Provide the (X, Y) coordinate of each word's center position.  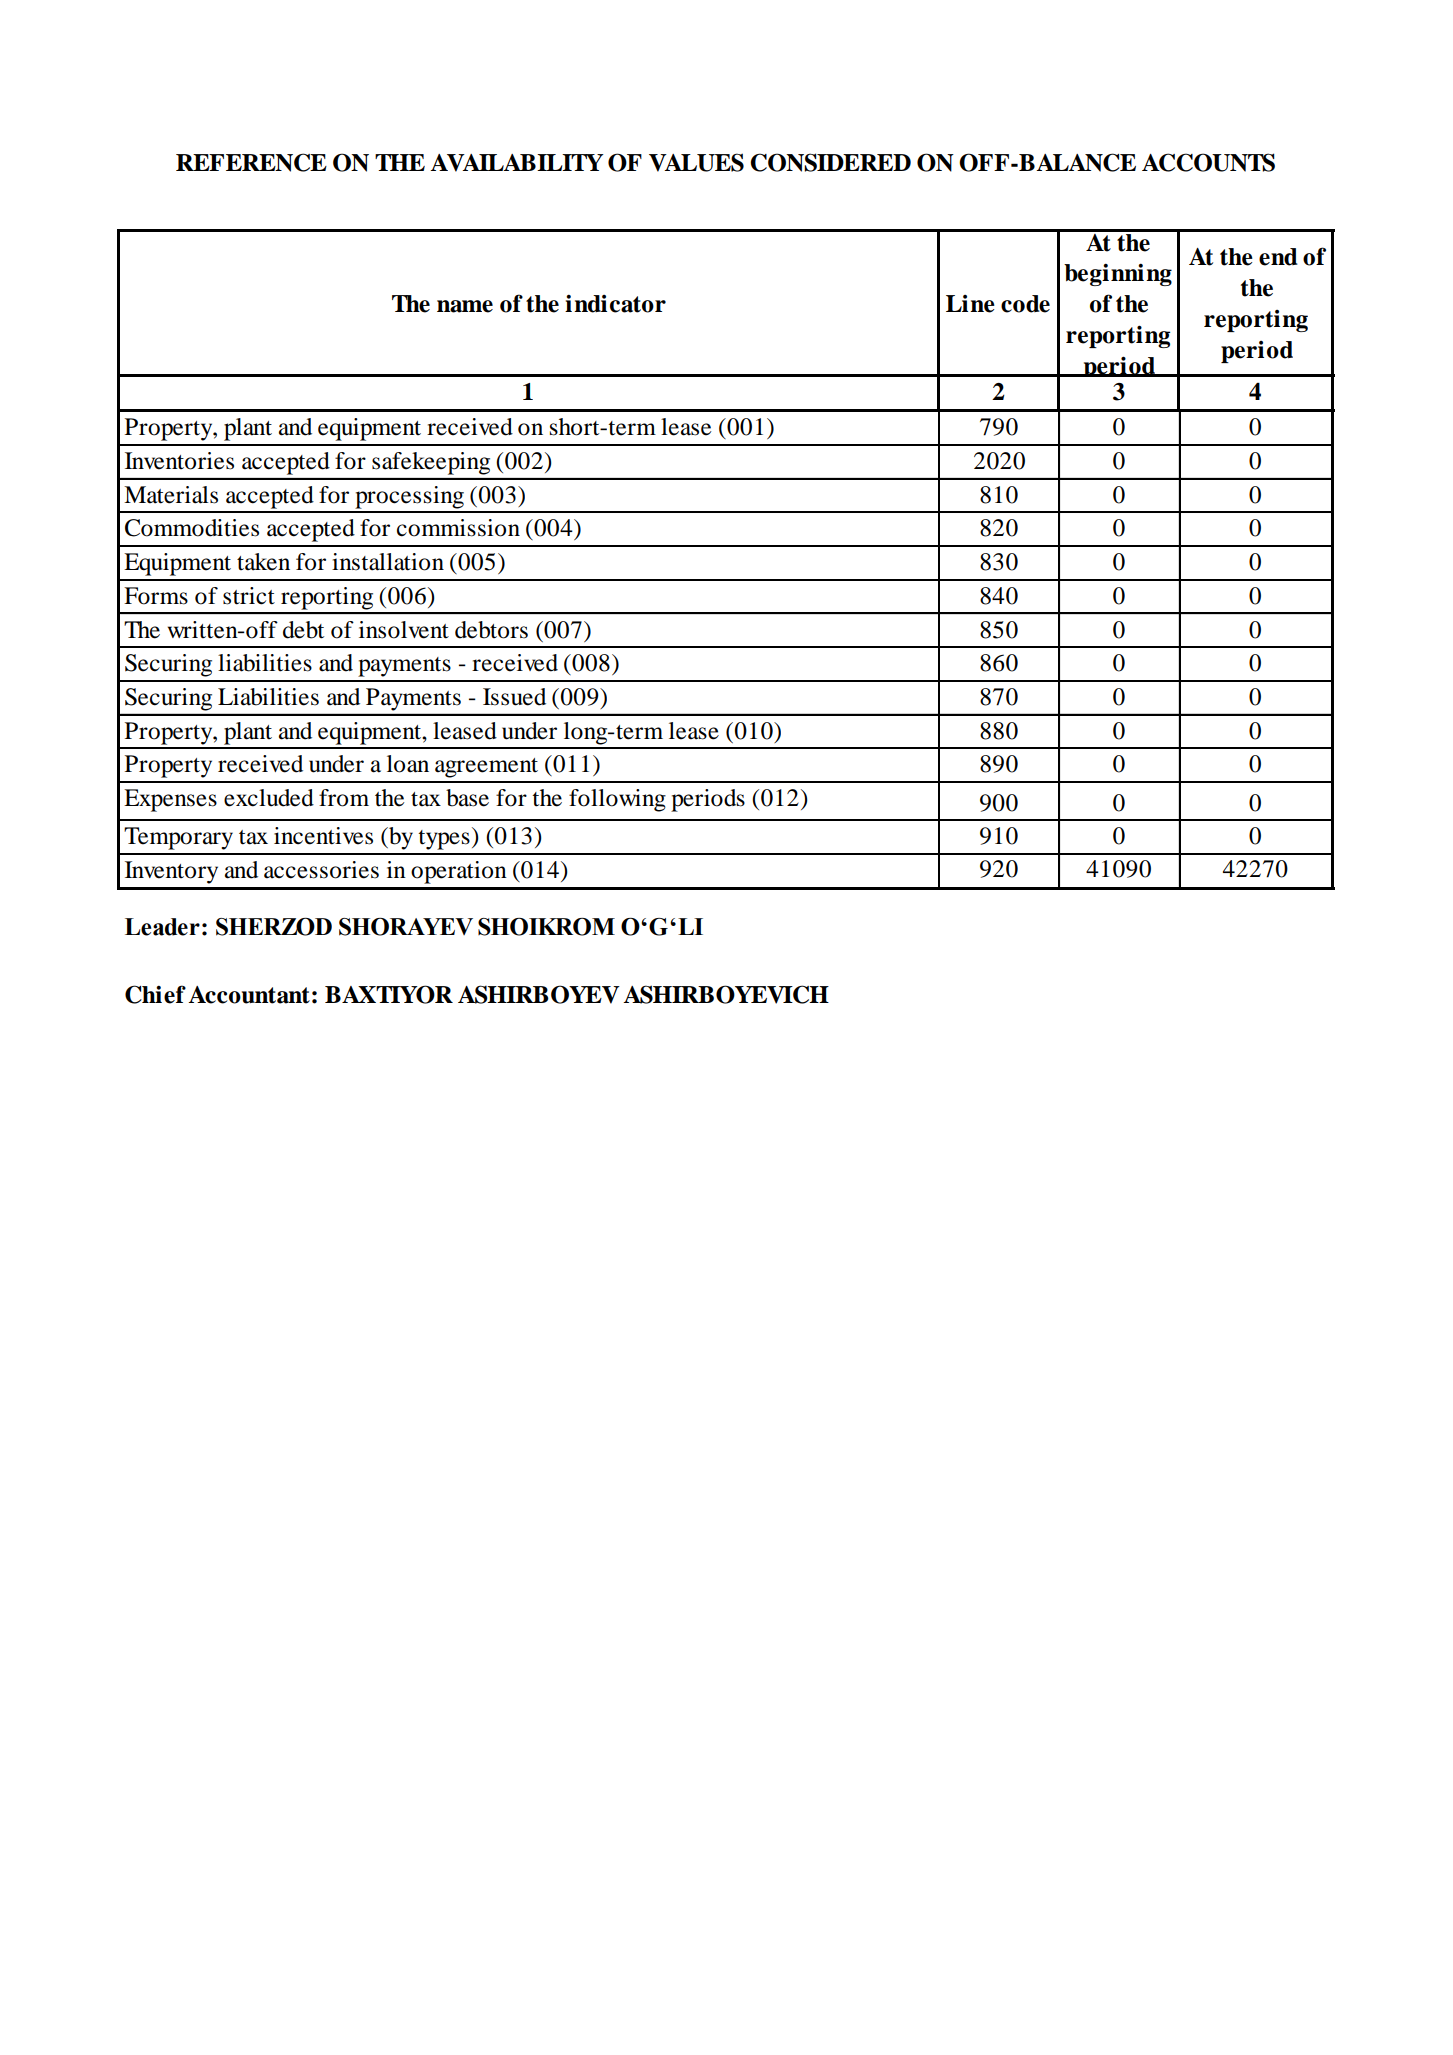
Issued (514, 697)
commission (458, 528)
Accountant (249, 995)
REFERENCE (251, 162)
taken (263, 562)
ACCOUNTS (1208, 162)
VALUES (696, 162)
